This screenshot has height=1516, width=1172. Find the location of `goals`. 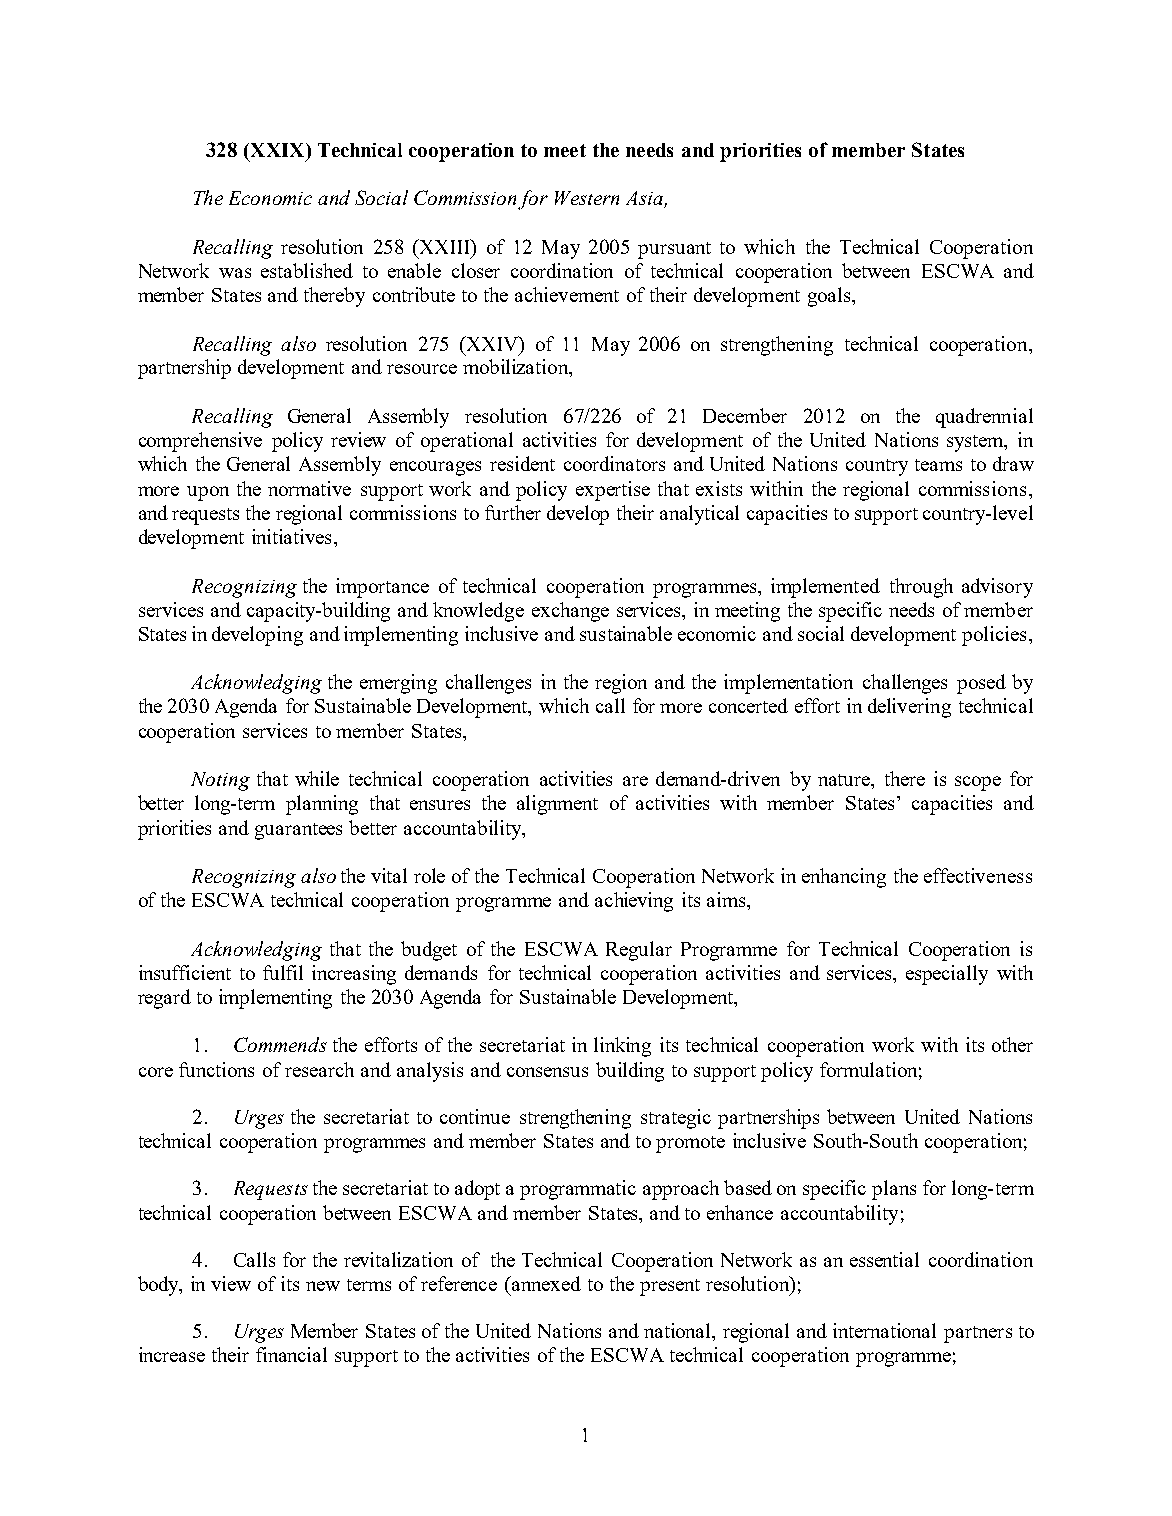

goals is located at coordinates (830, 297).
